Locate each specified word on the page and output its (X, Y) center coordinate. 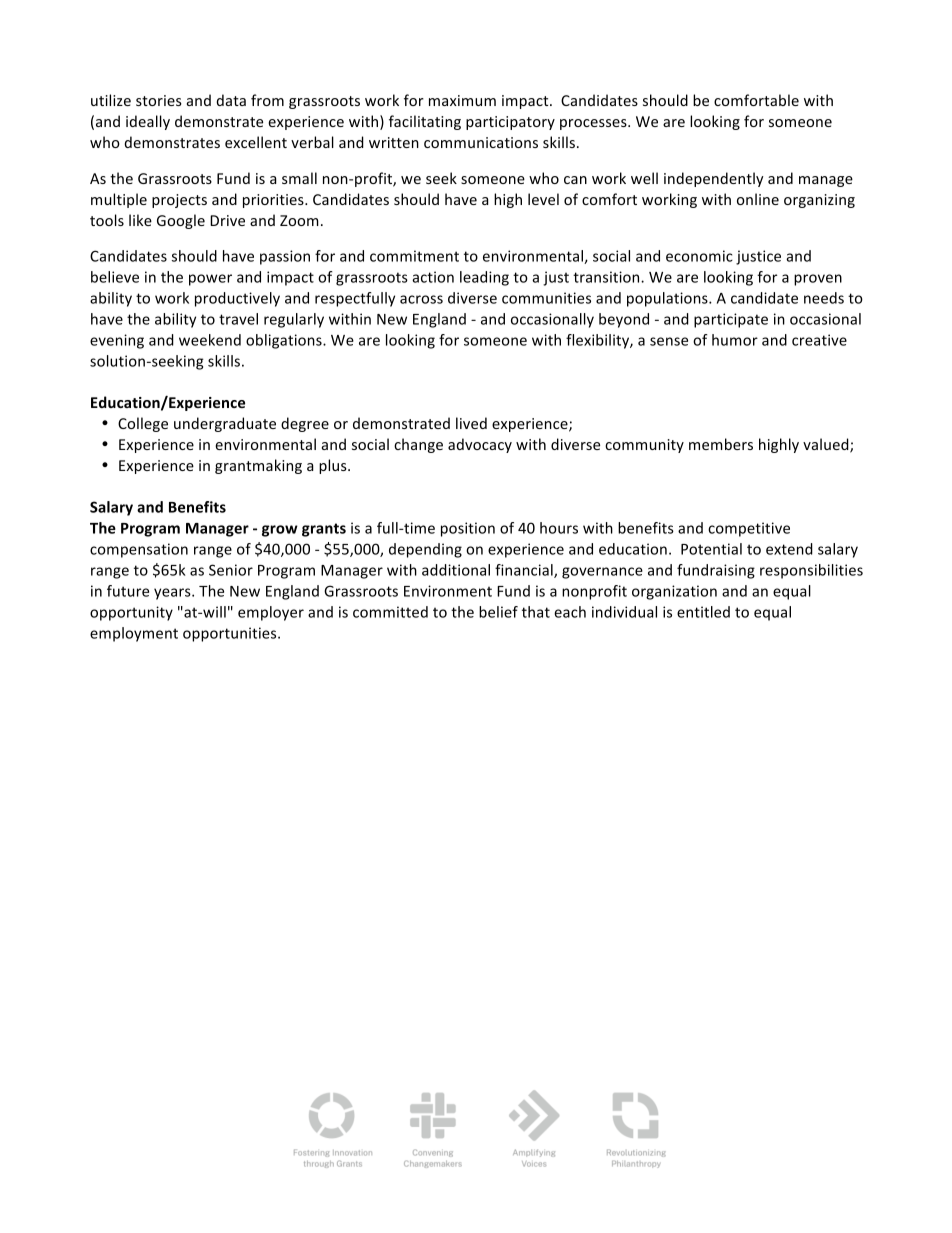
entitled (703, 612)
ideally (148, 122)
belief (498, 612)
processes (594, 124)
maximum (462, 100)
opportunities (231, 634)
